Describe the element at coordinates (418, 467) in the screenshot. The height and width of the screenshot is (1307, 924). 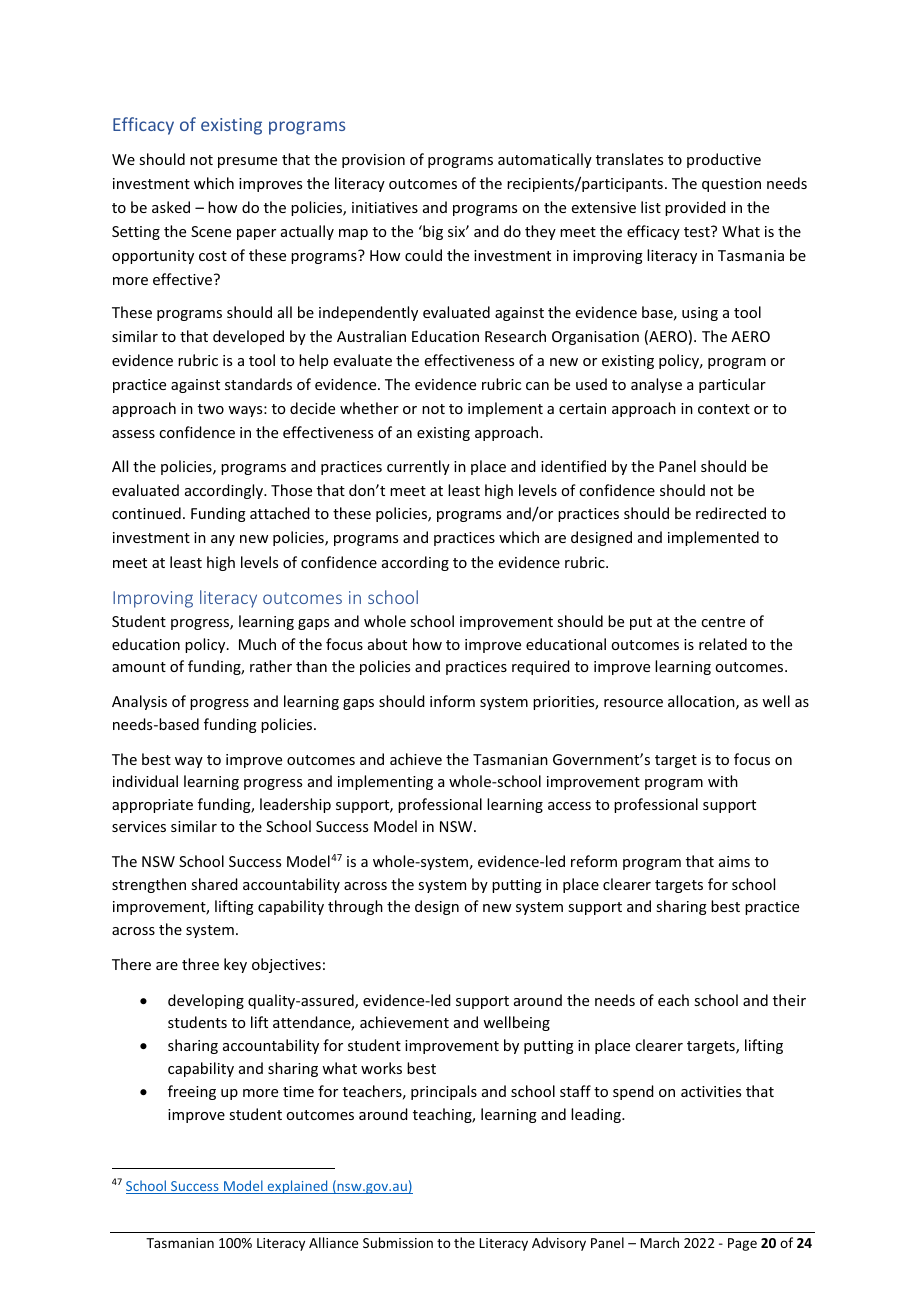
I see `currently` at that location.
